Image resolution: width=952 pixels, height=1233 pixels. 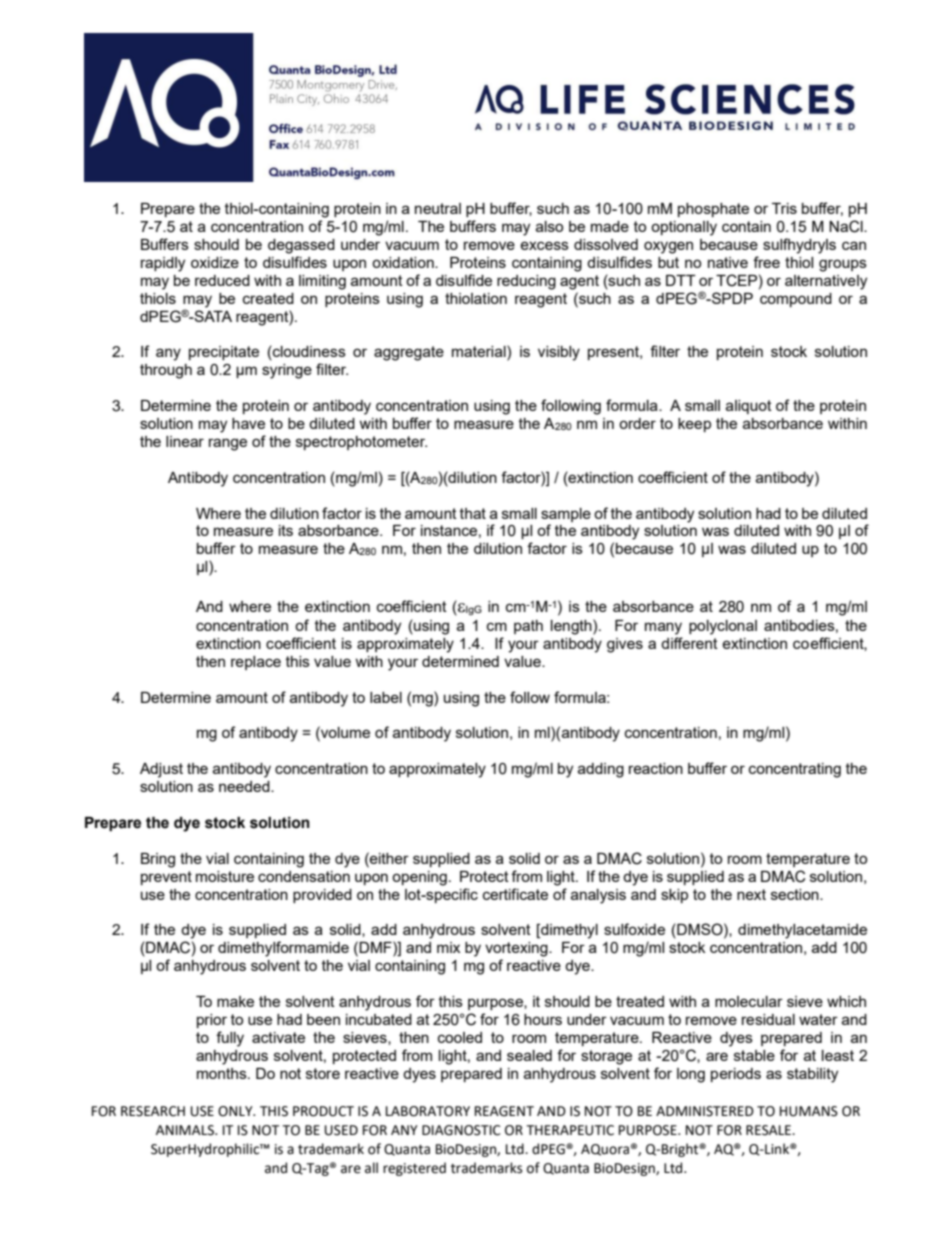 I want to click on free, so click(x=766, y=262).
